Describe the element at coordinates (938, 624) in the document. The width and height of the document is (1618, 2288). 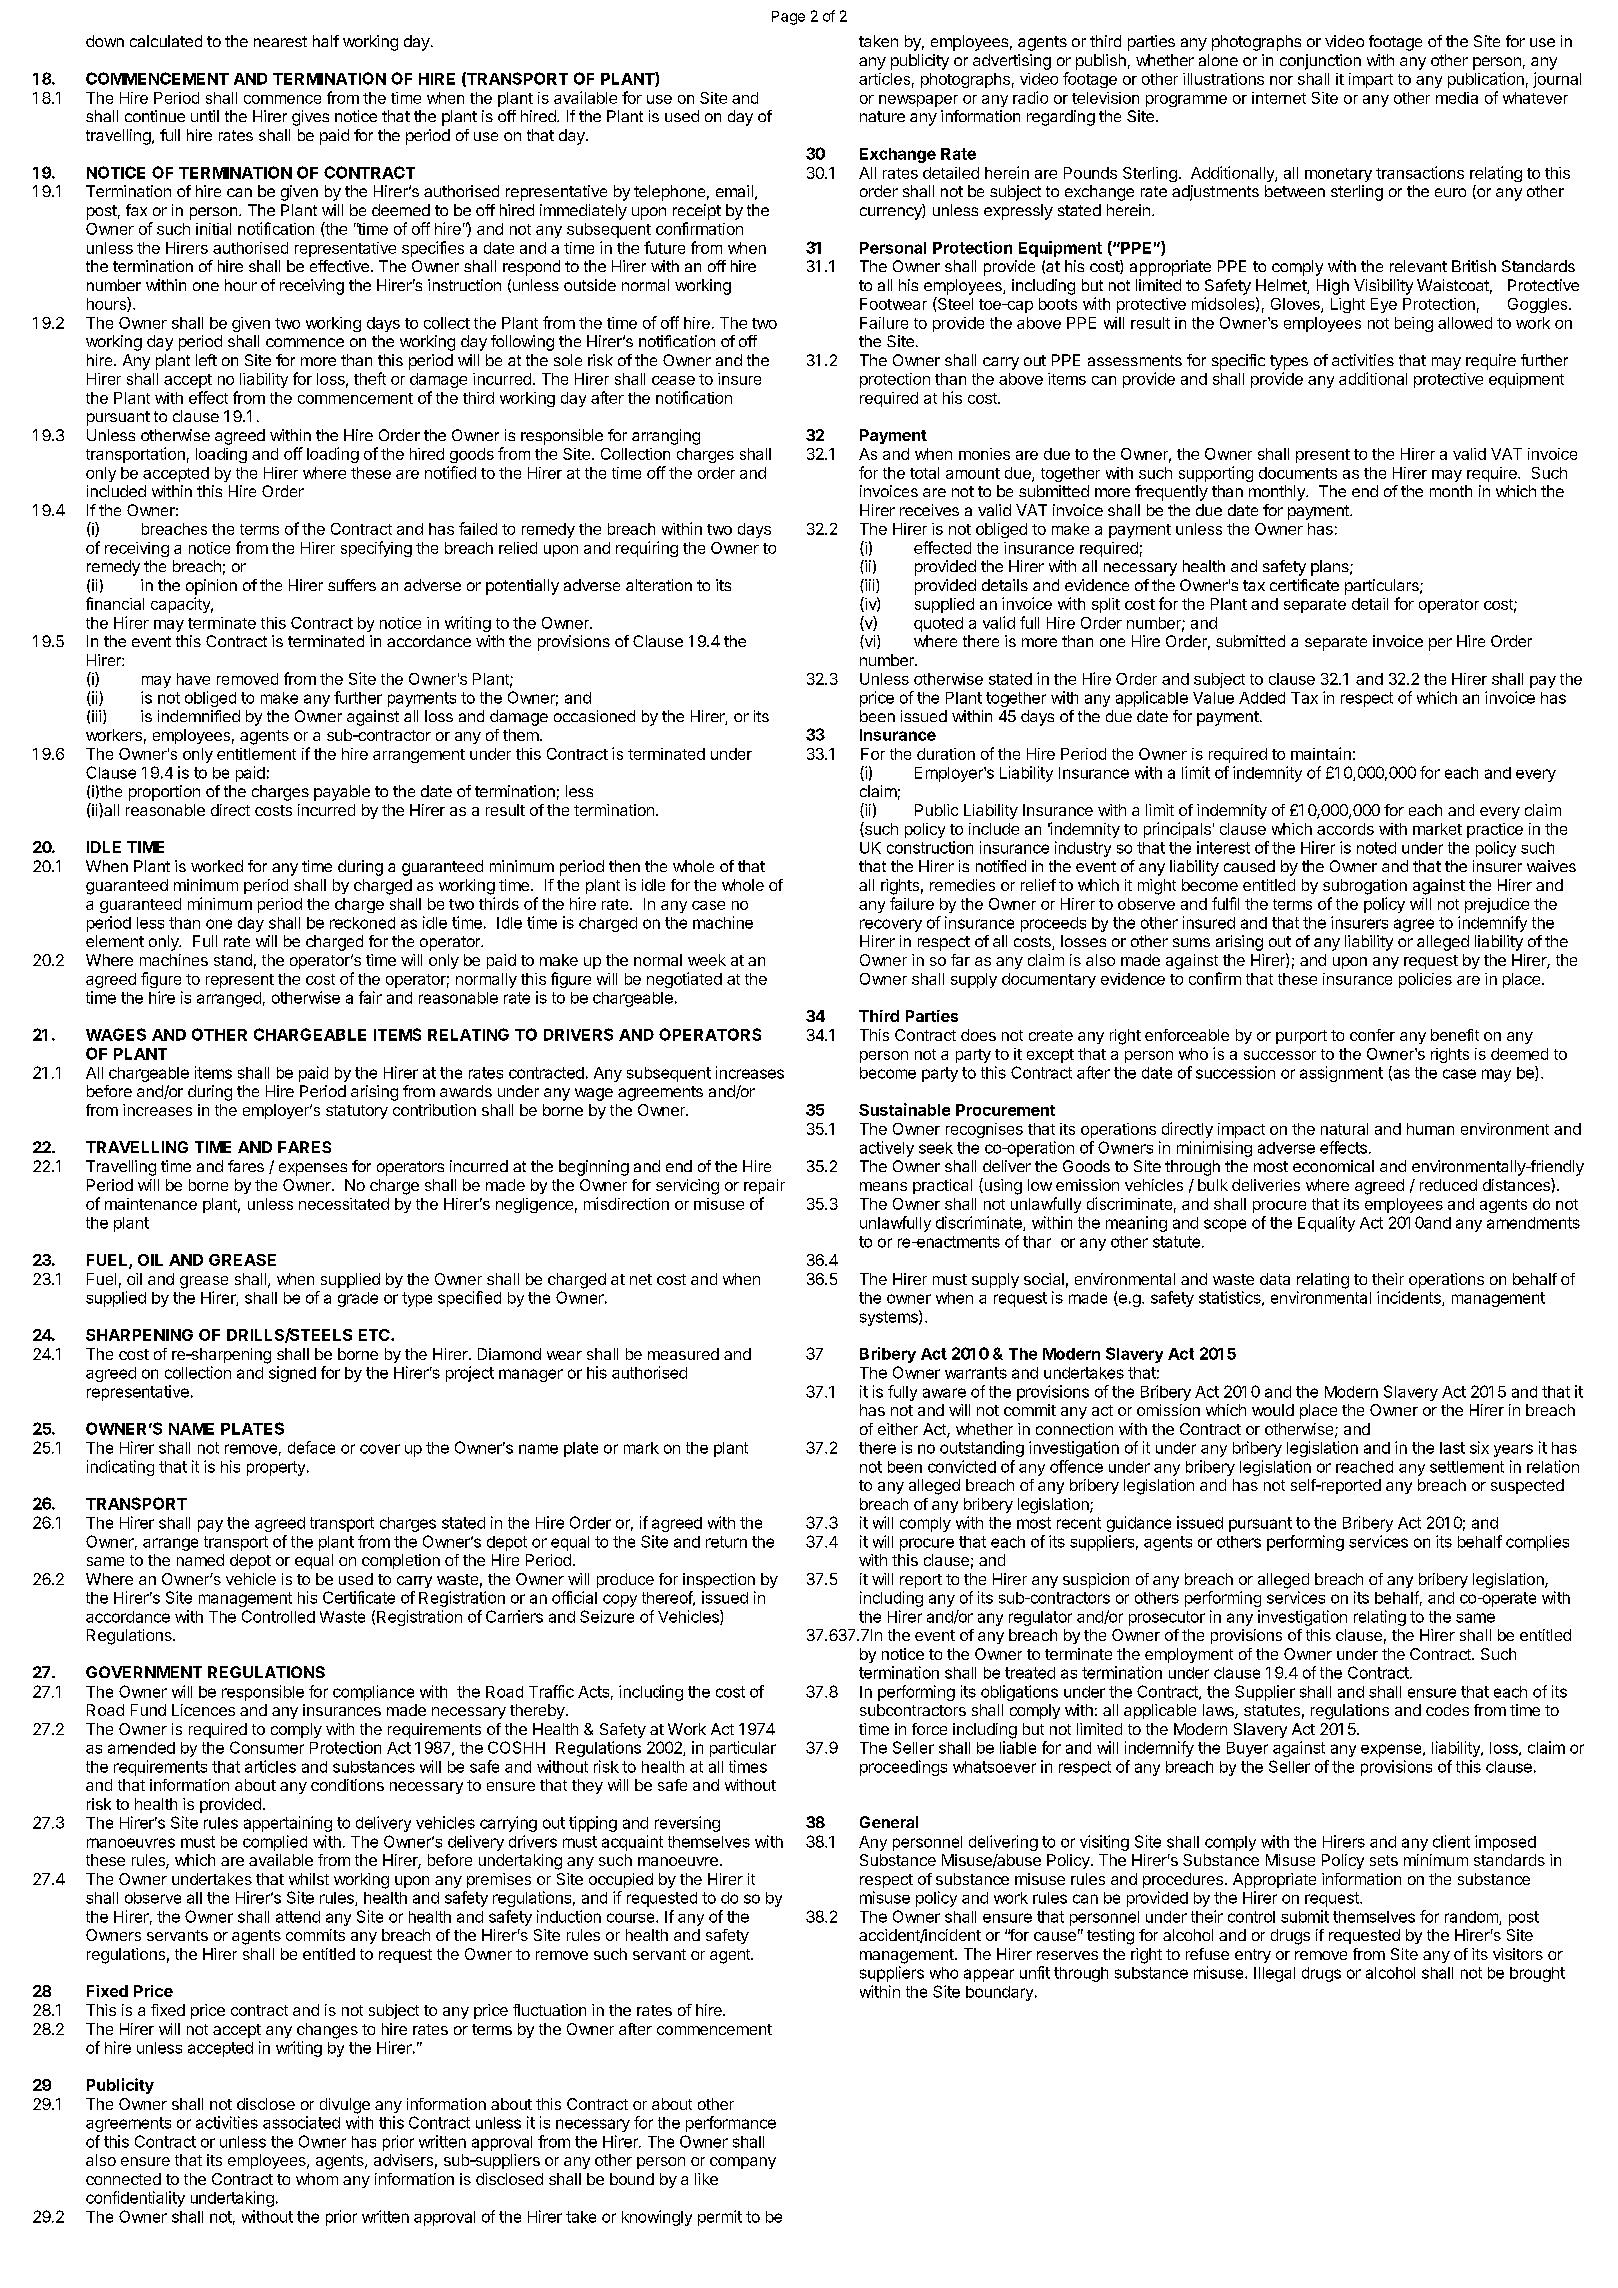
I see `quoted` at that location.
